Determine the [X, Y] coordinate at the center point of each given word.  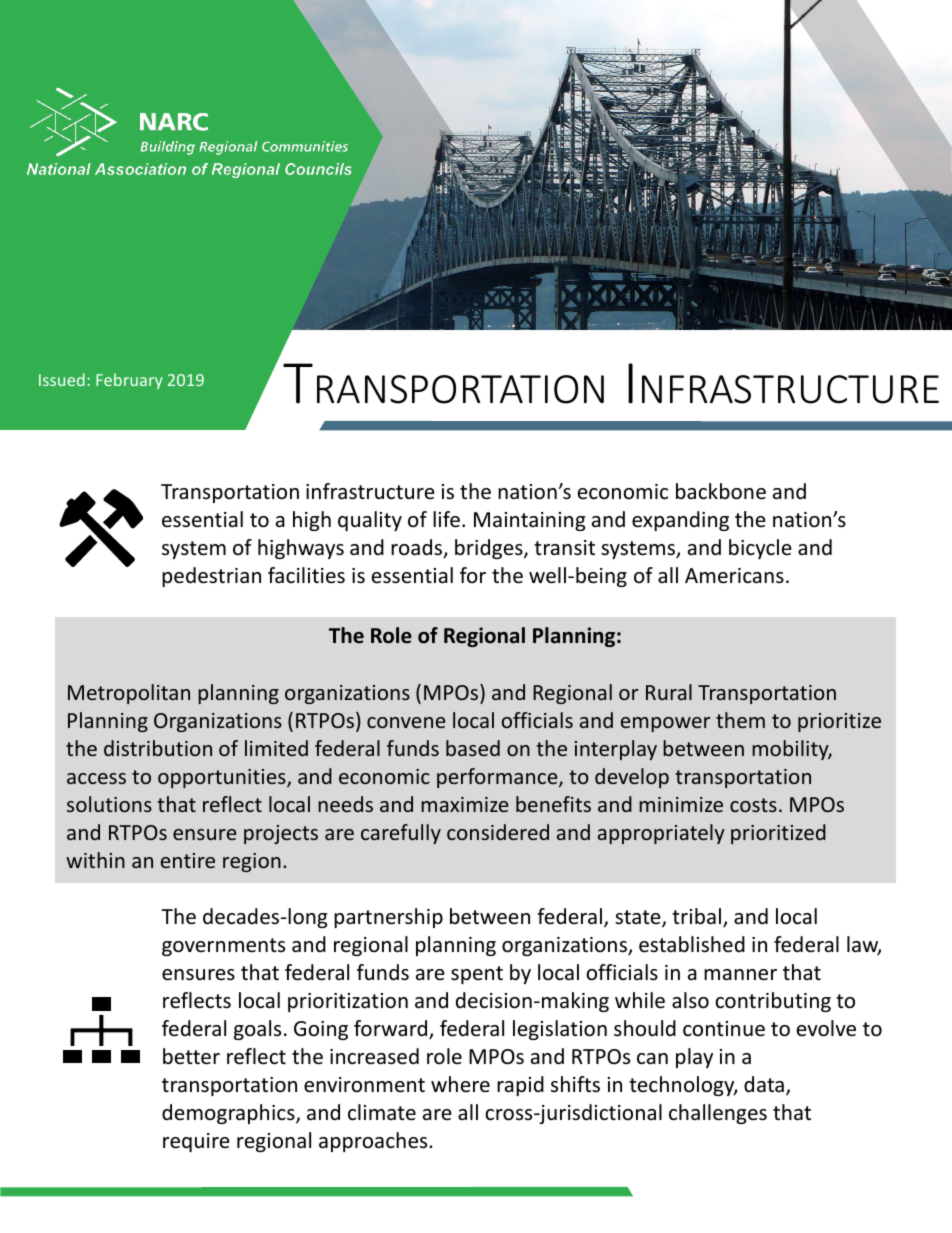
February [129, 381]
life [446, 519]
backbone [721, 491]
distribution [158, 748]
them [740, 720]
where [460, 1084]
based [473, 748]
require [196, 1142]
